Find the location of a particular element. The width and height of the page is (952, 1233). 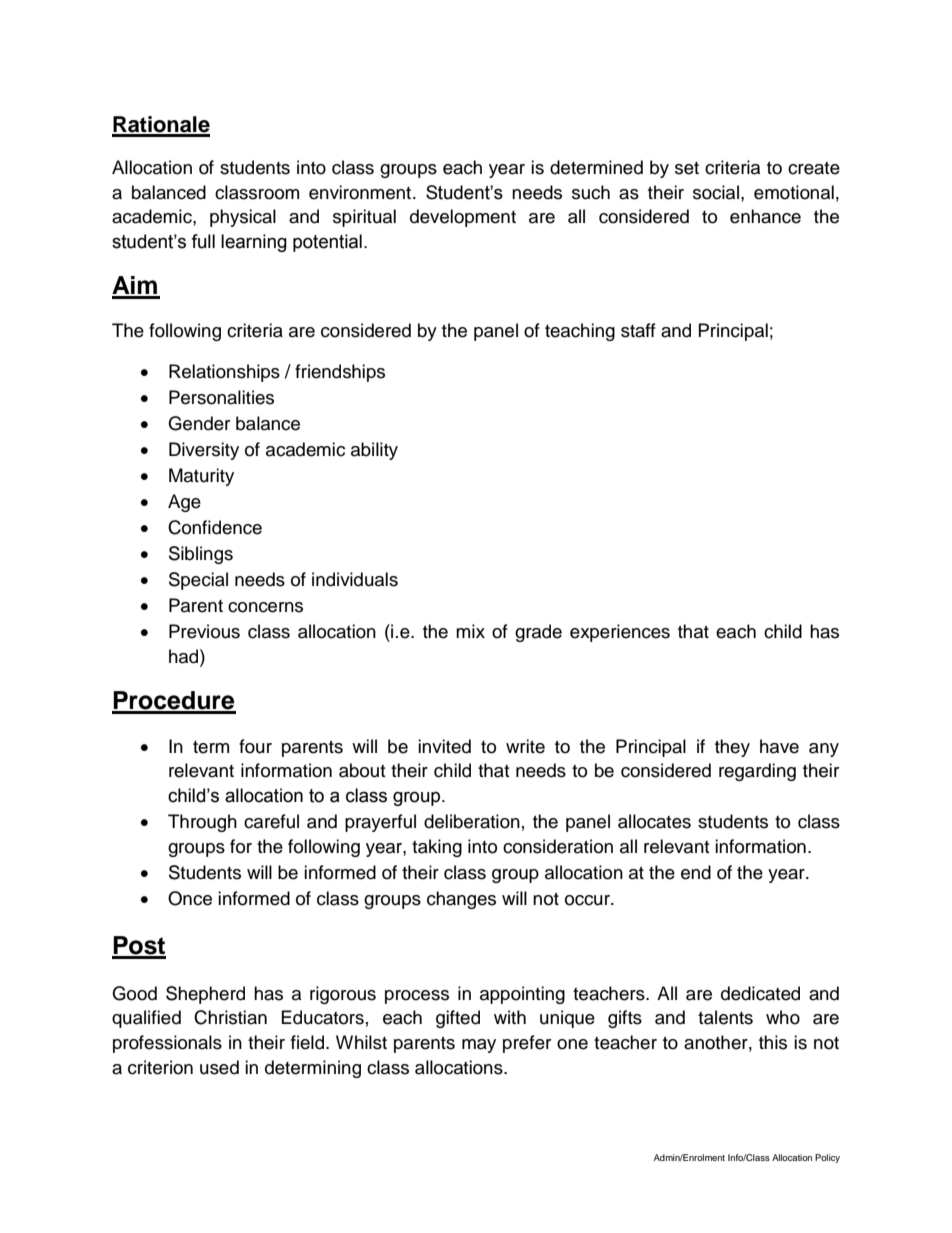

Through is located at coordinates (202, 823).
